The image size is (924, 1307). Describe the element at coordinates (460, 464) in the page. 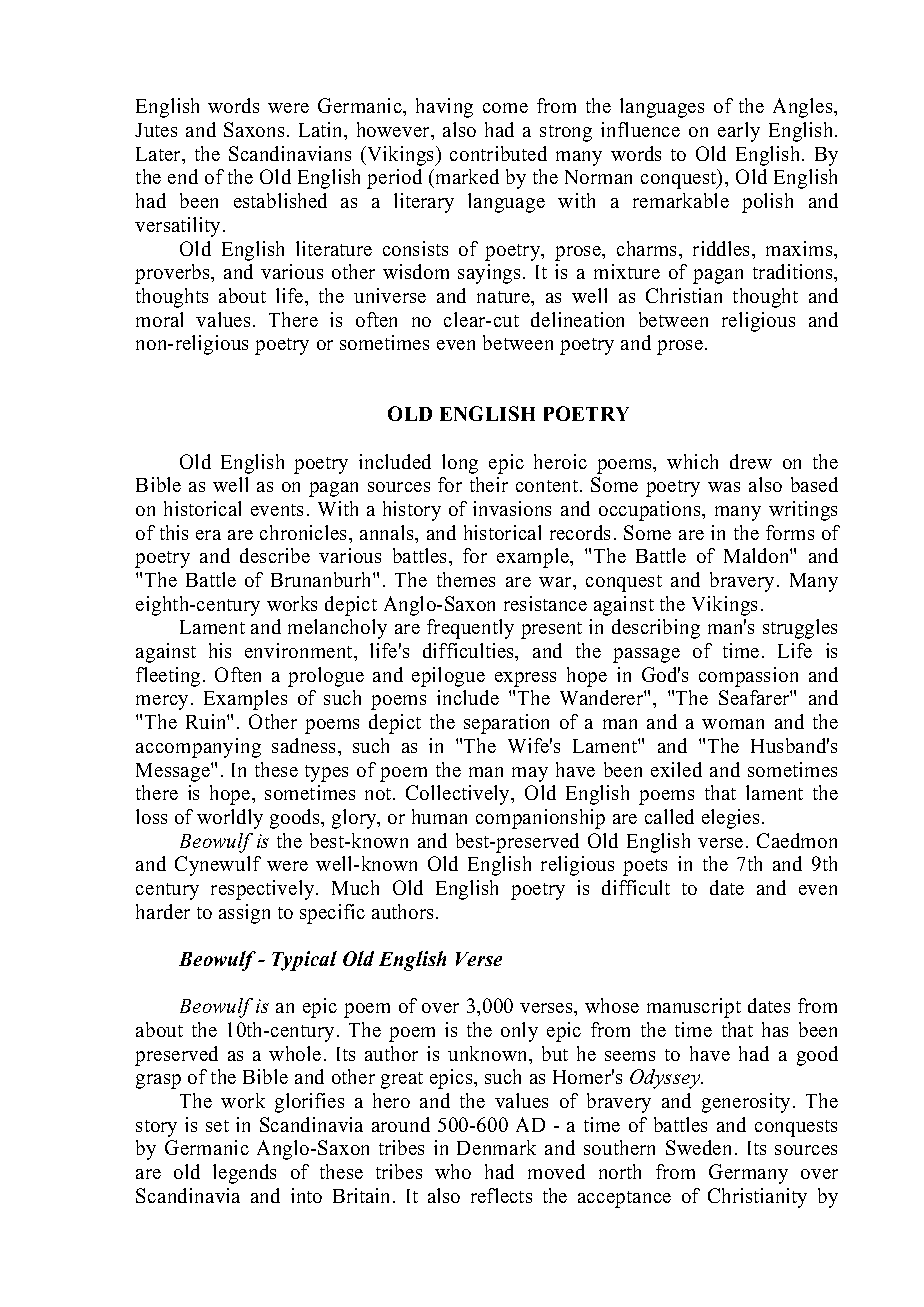

I see `long` at that location.
